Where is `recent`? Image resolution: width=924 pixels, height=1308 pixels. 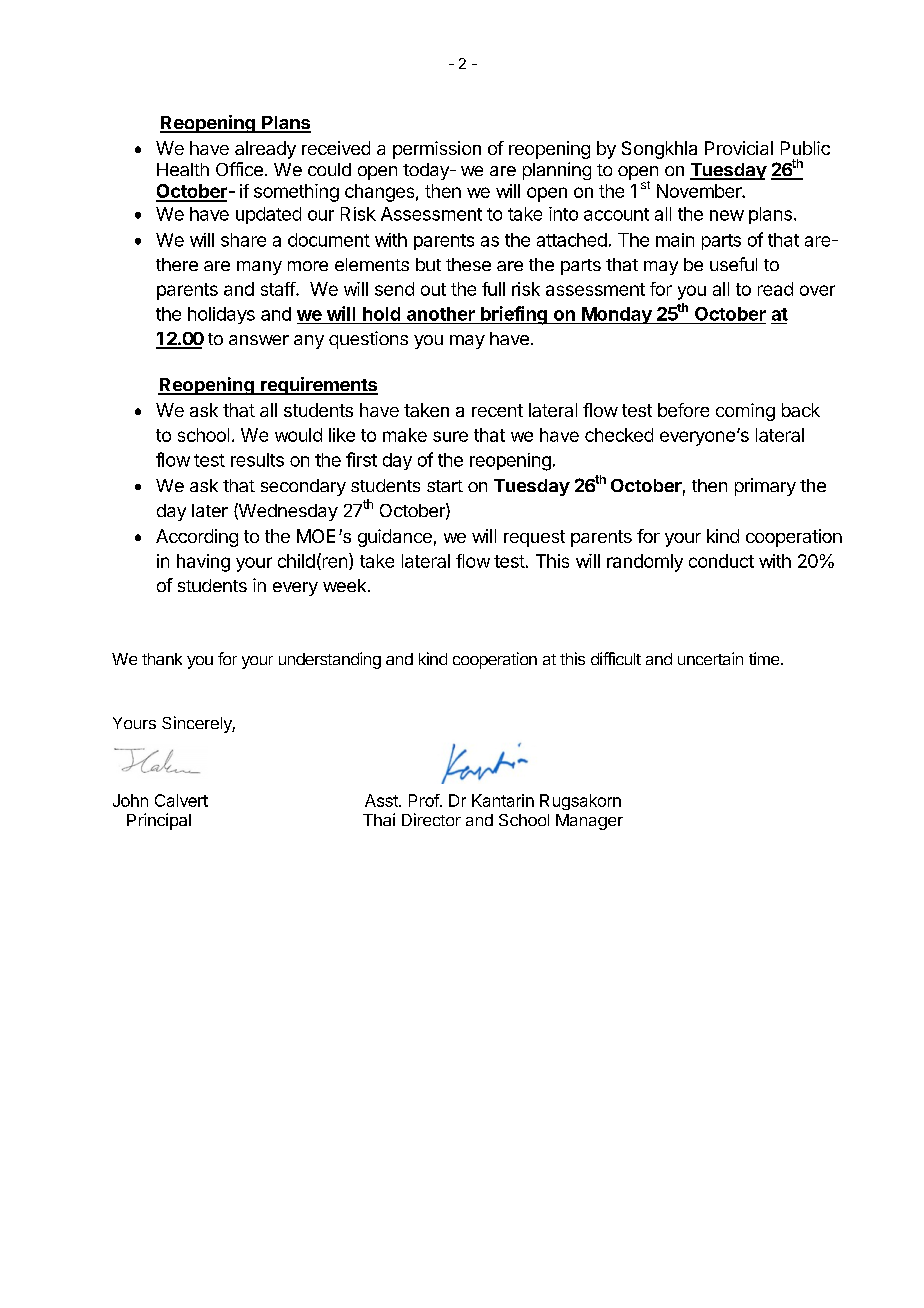
recent is located at coordinates (497, 410).
